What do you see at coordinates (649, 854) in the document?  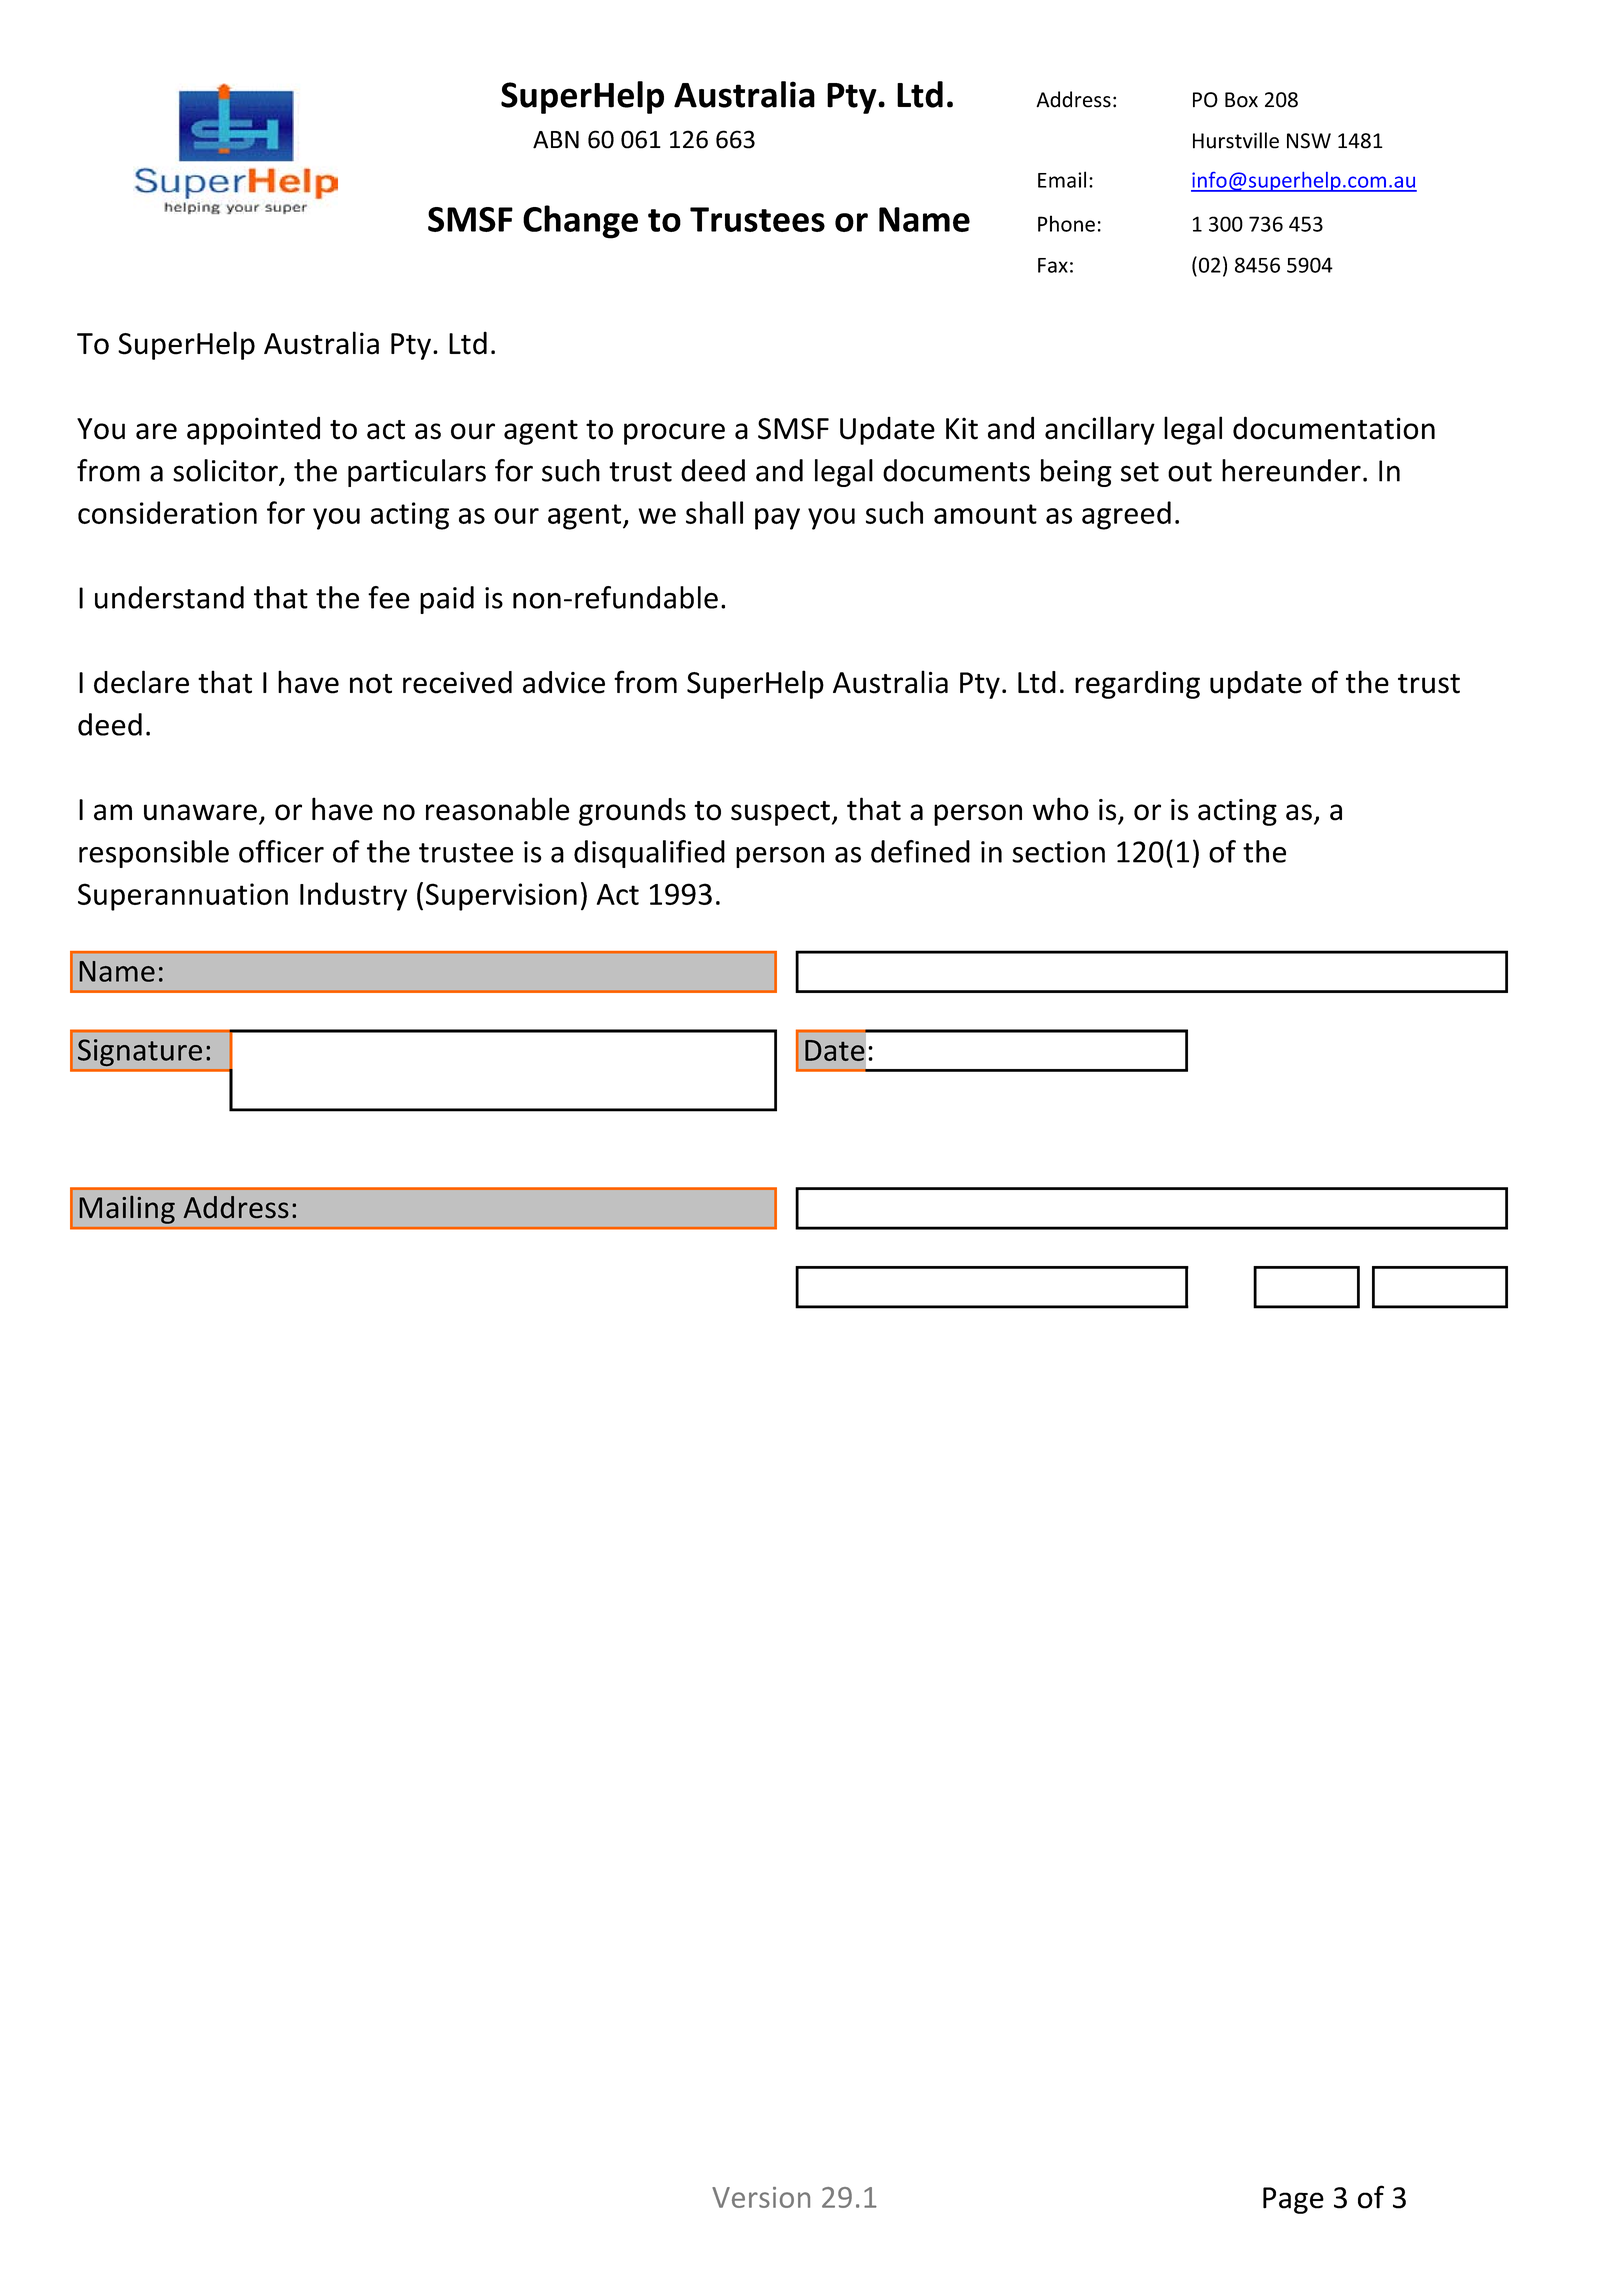 I see `disqualified` at bounding box center [649, 854].
